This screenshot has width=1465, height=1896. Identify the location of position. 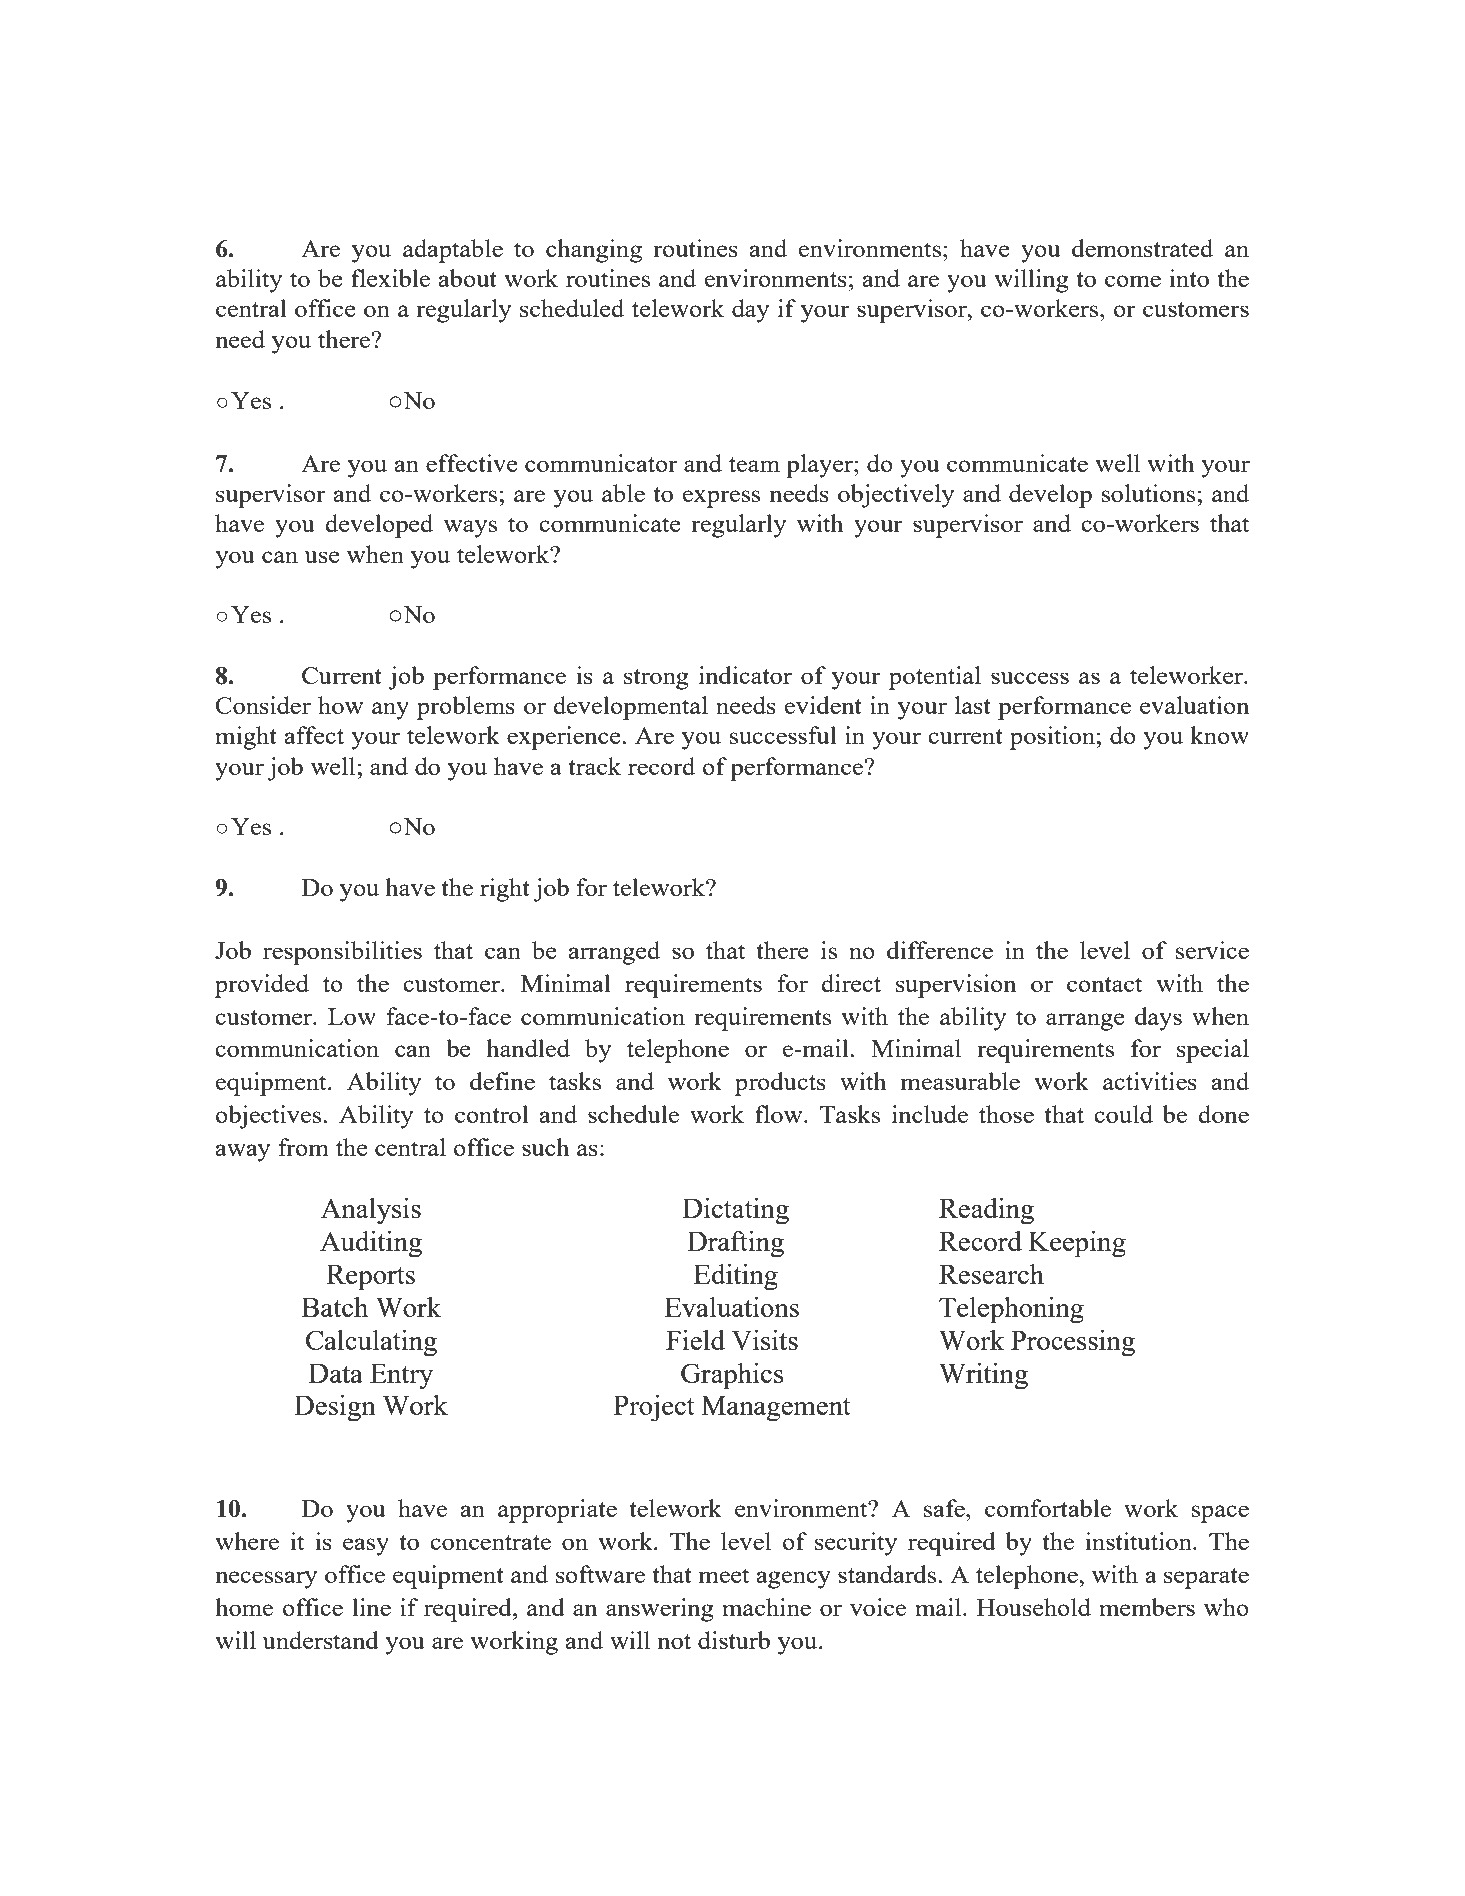
(1053, 738).
